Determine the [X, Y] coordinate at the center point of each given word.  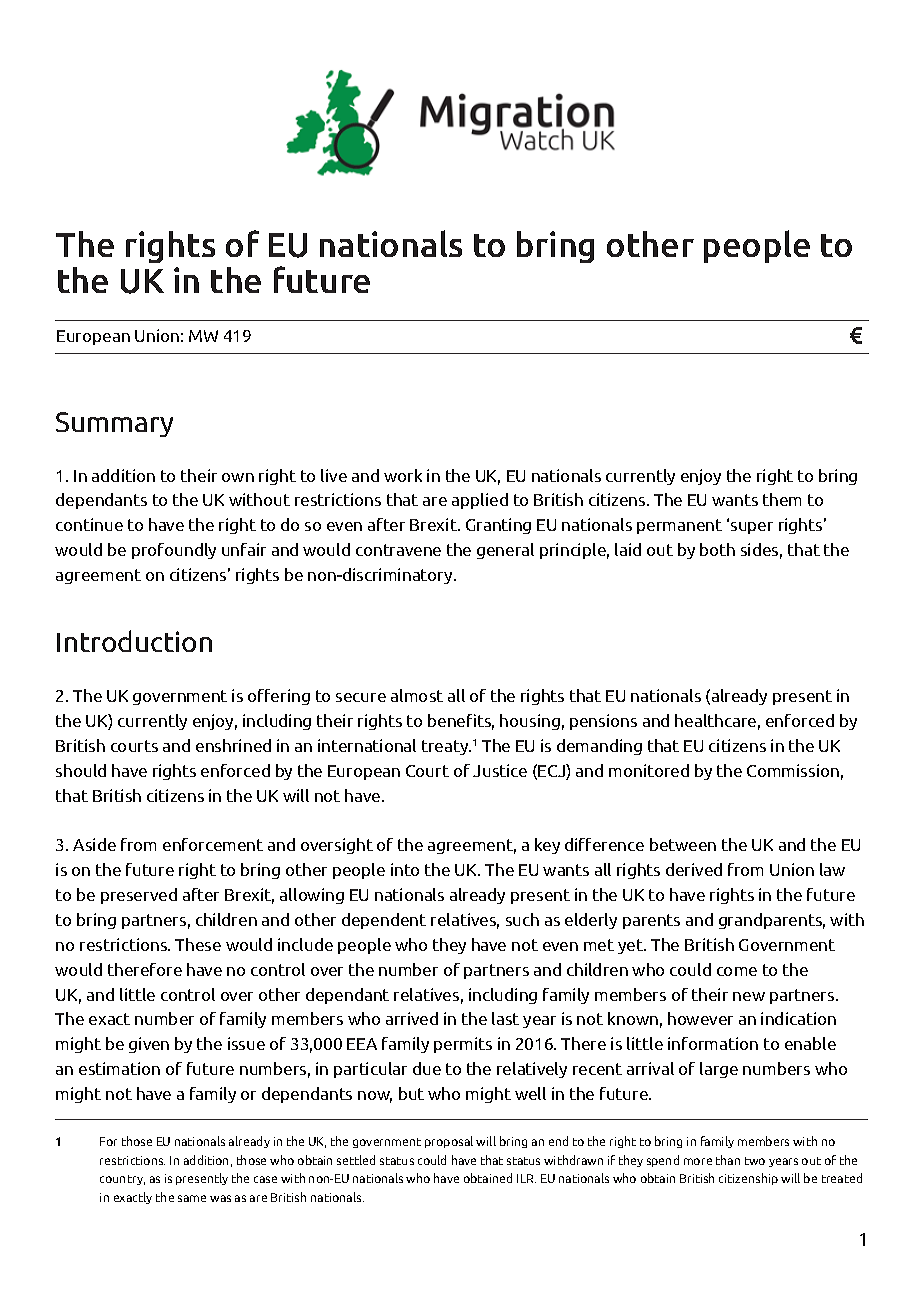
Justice [500, 770]
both [717, 549]
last [505, 1018]
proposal [449, 1142]
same [192, 1198]
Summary [114, 424]
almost [417, 695]
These [198, 944]
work [403, 475]
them [782, 499]
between [683, 844]
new [749, 996]
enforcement [213, 844]
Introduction [134, 641]
